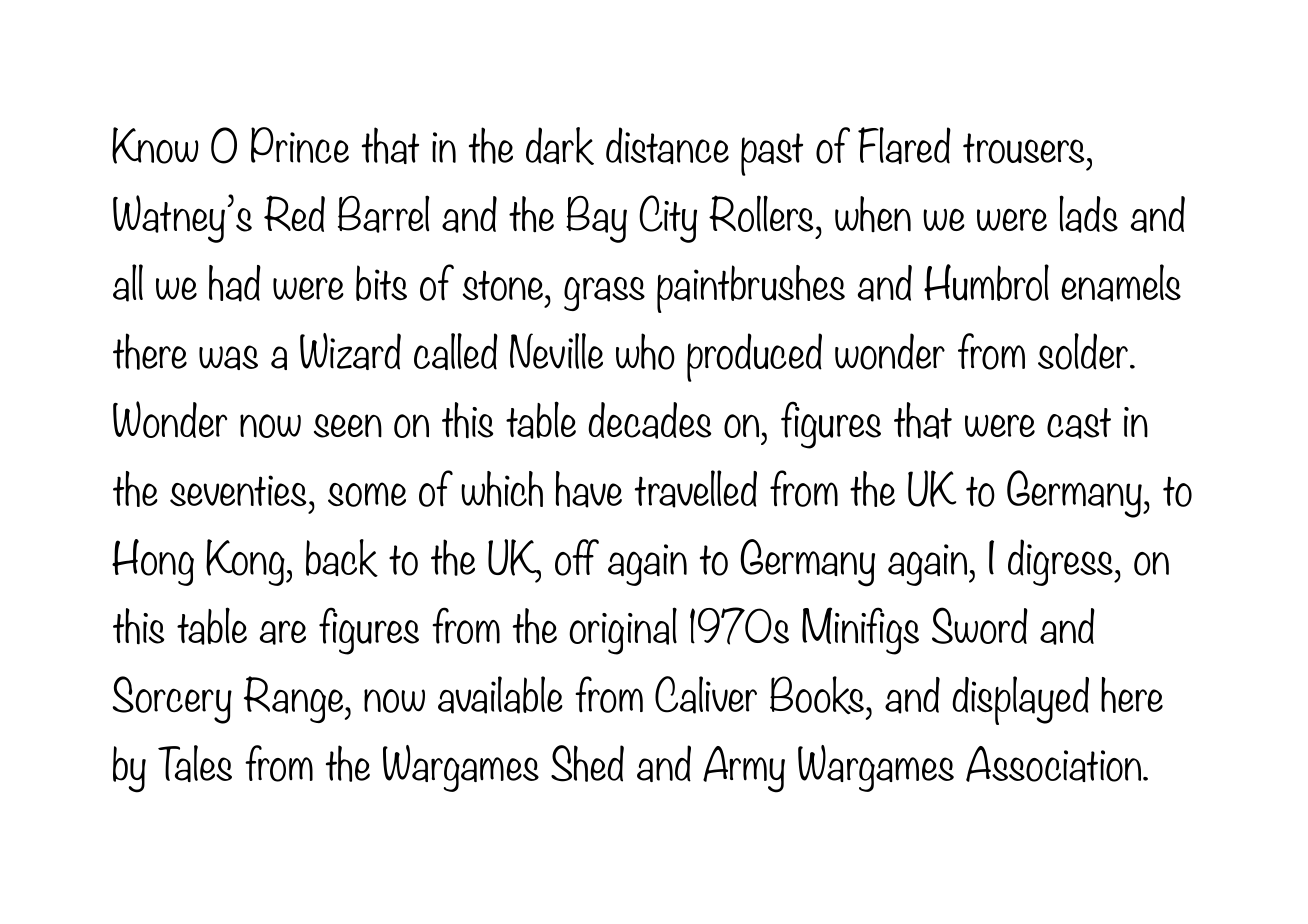 The image size is (1308, 924). Describe the element at coordinates (238, 490) in the image. I see `seventies` at that location.
